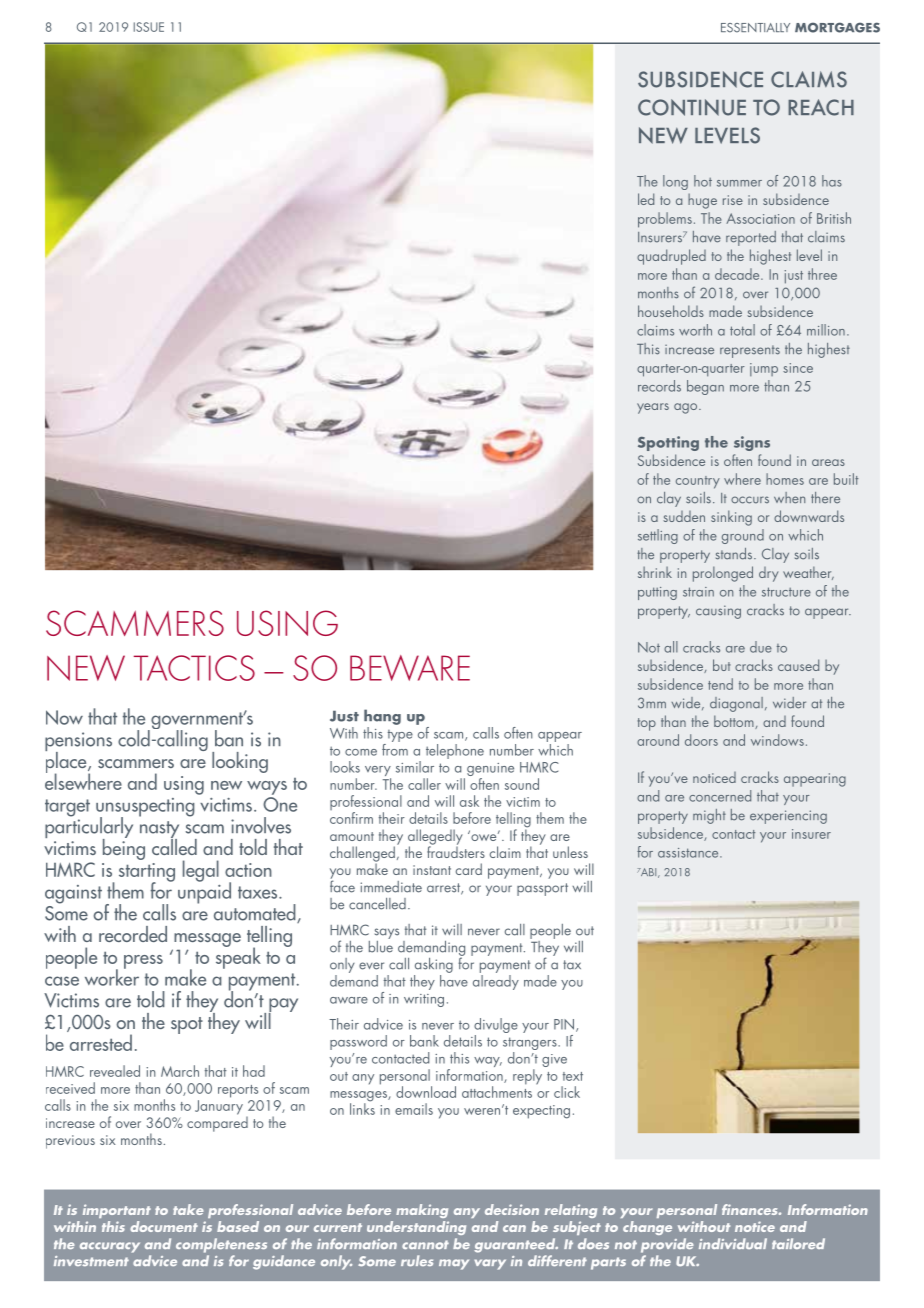  What do you see at coordinates (159, 831) in the screenshot?
I see `nasty` at bounding box center [159, 831].
